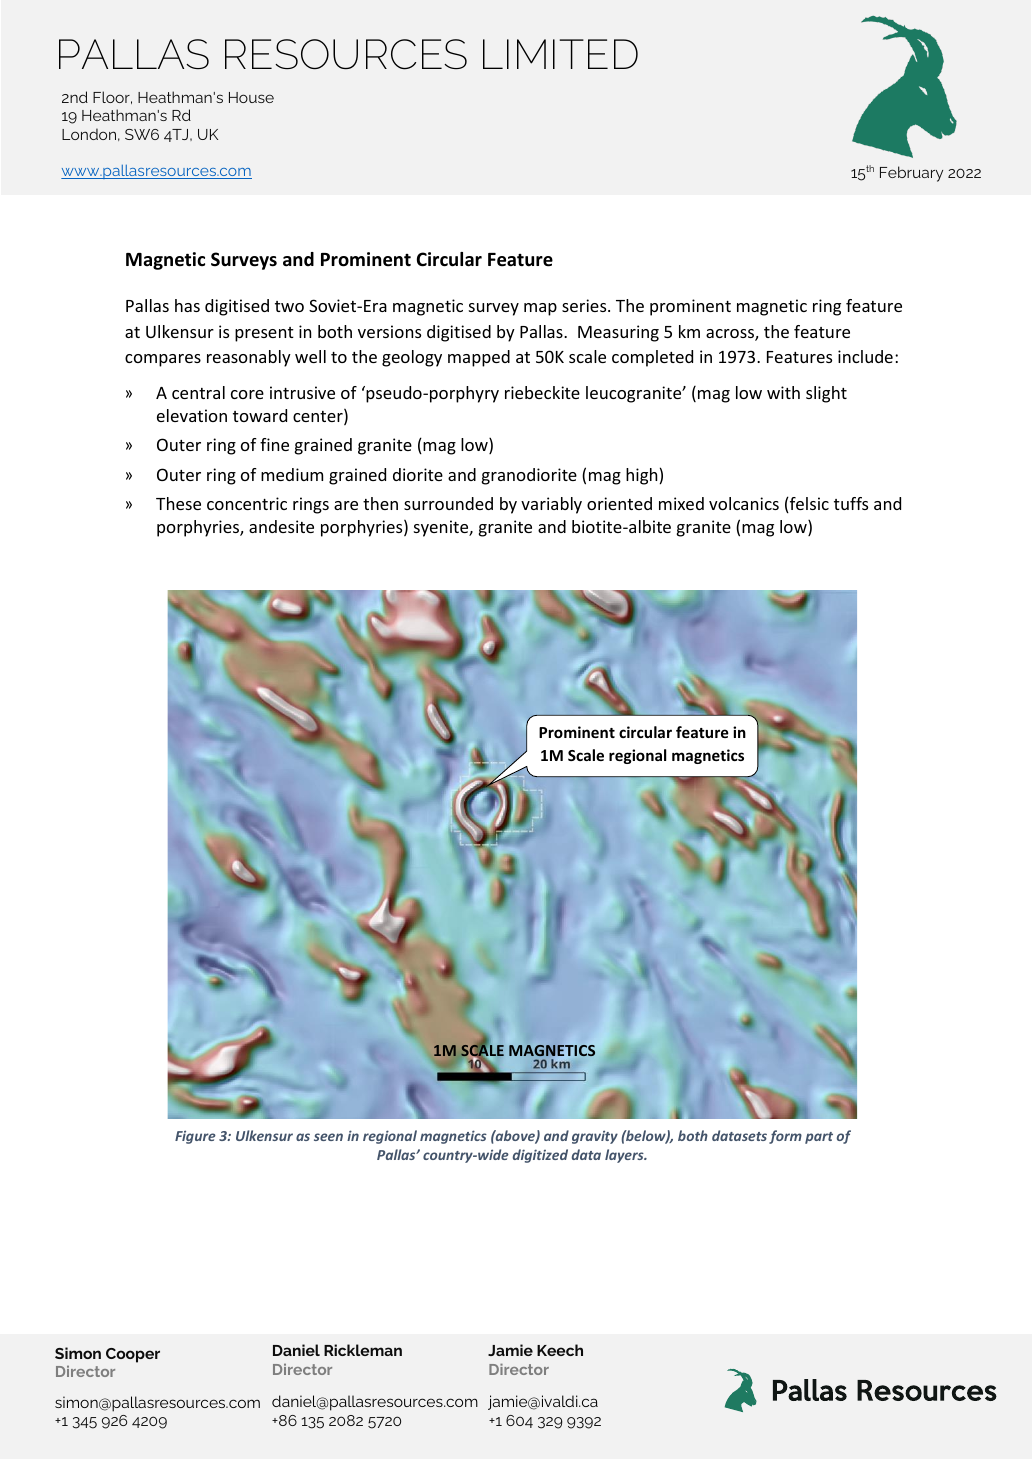  Describe the element at coordinates (540, 1156) in the page. I see `digitized` at that location.
